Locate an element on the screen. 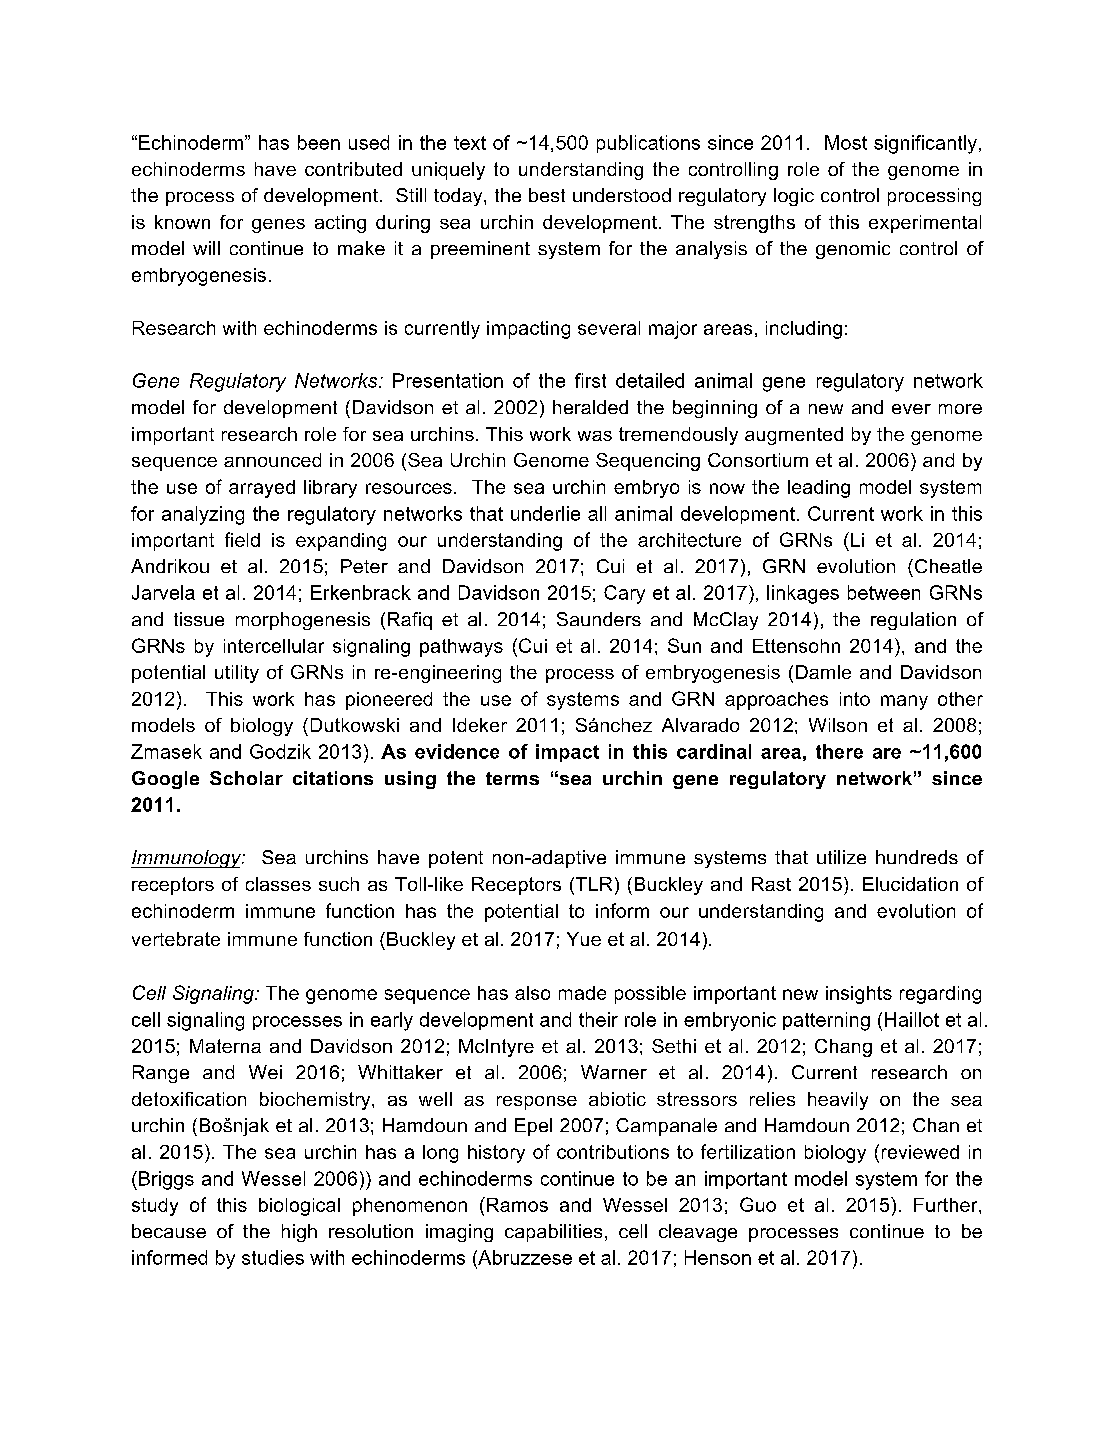  announced is located at coordinates (272, 460).
